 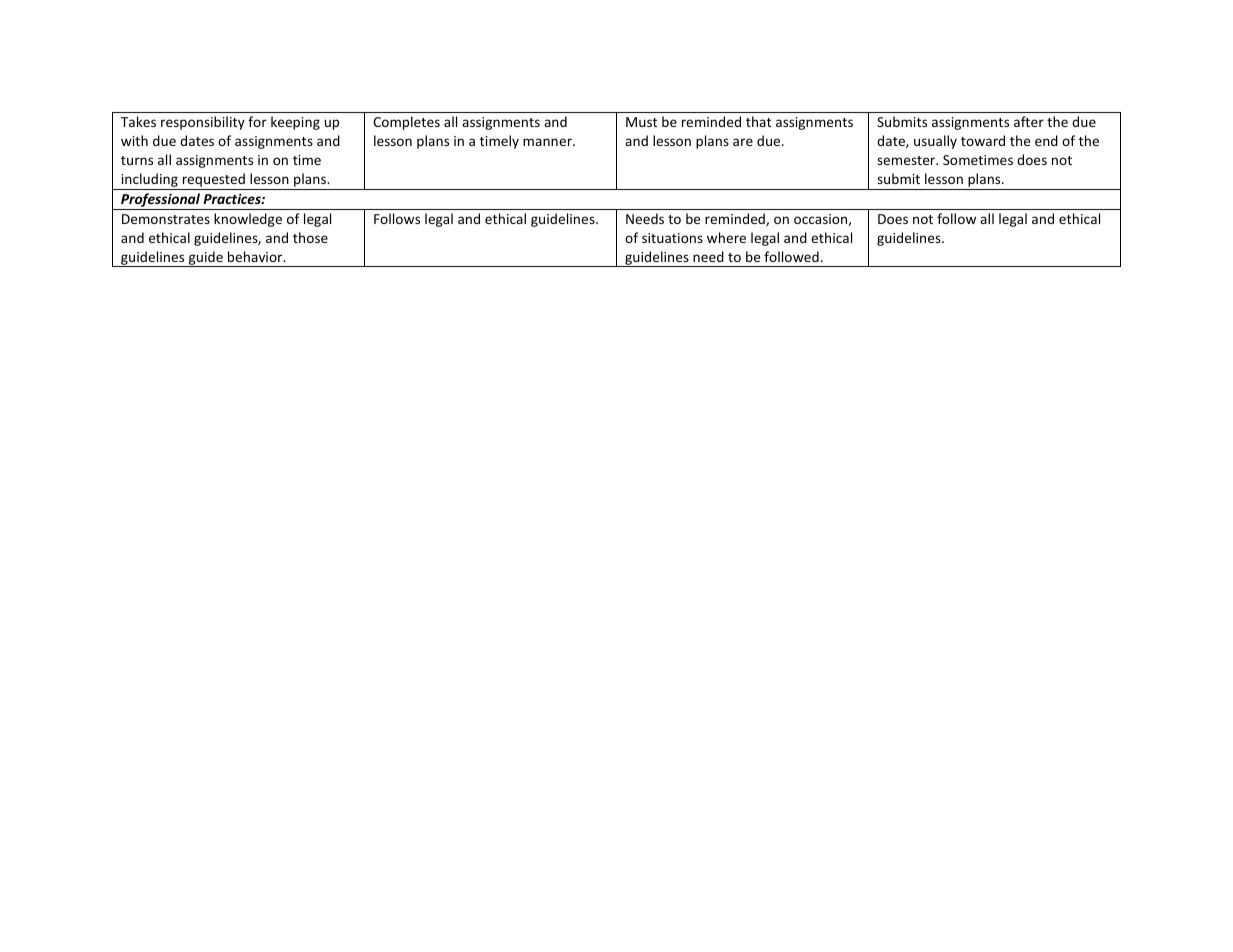 What do you see at coordinates (672, 238) in the page?
I see `situations` at bounding box center [672, 238].
